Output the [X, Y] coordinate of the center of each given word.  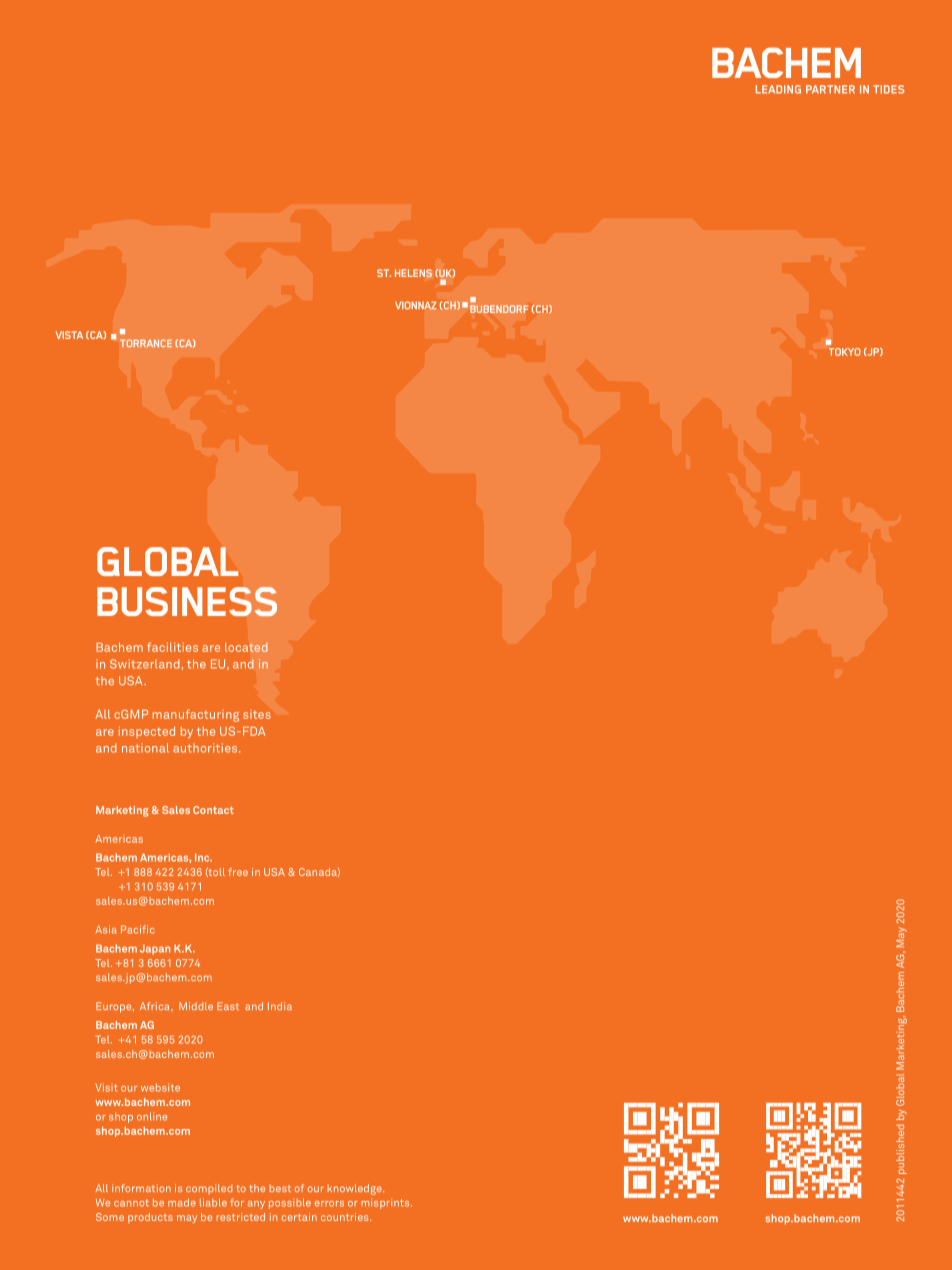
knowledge [355, 1189]
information [141, 1188]
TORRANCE [146, 343]
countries [346, 1217]
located [246, 647]
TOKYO [845, 352]
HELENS [413, 273]
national [145, 748]
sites [257, 714]
